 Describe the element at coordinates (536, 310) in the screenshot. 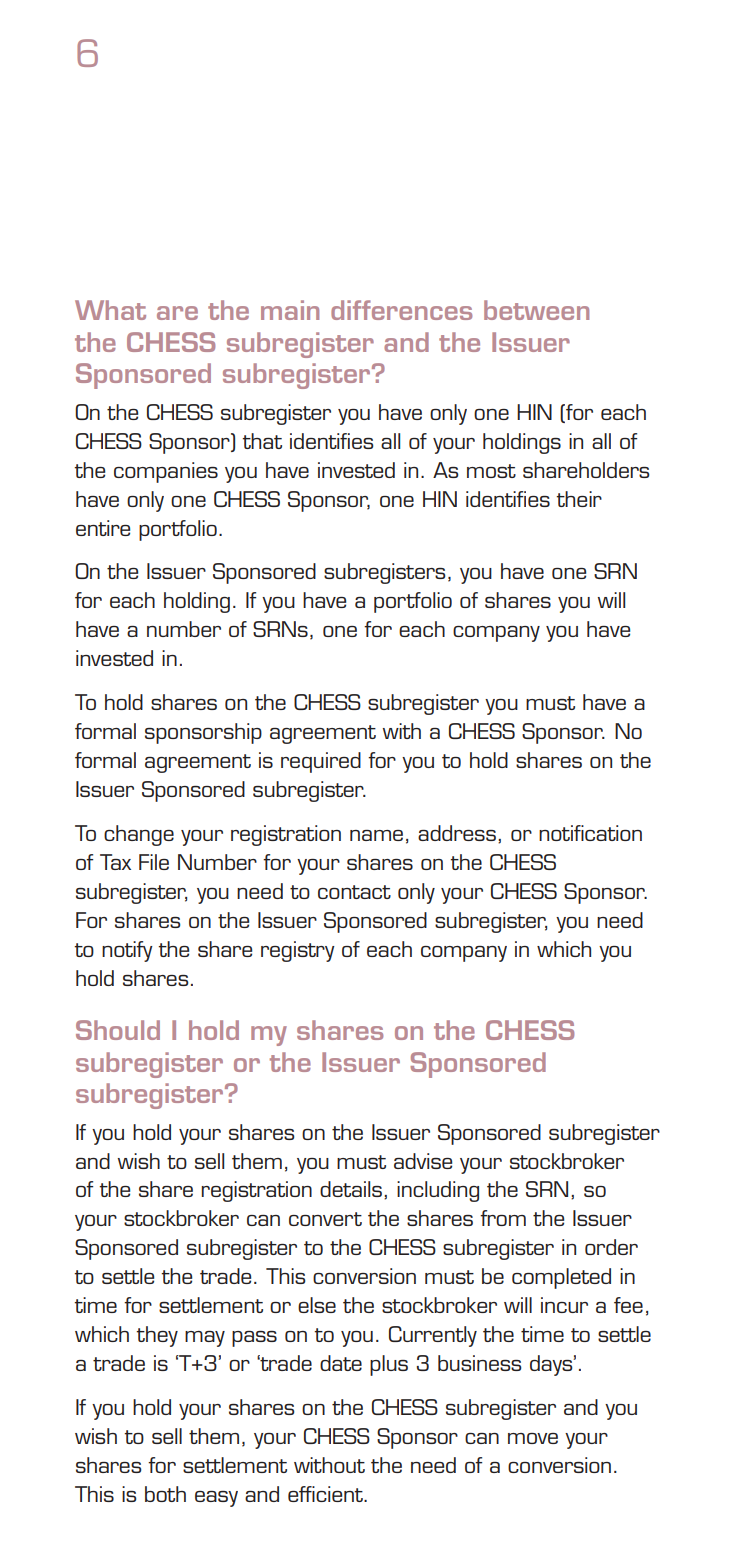

I see `between` at that location.
